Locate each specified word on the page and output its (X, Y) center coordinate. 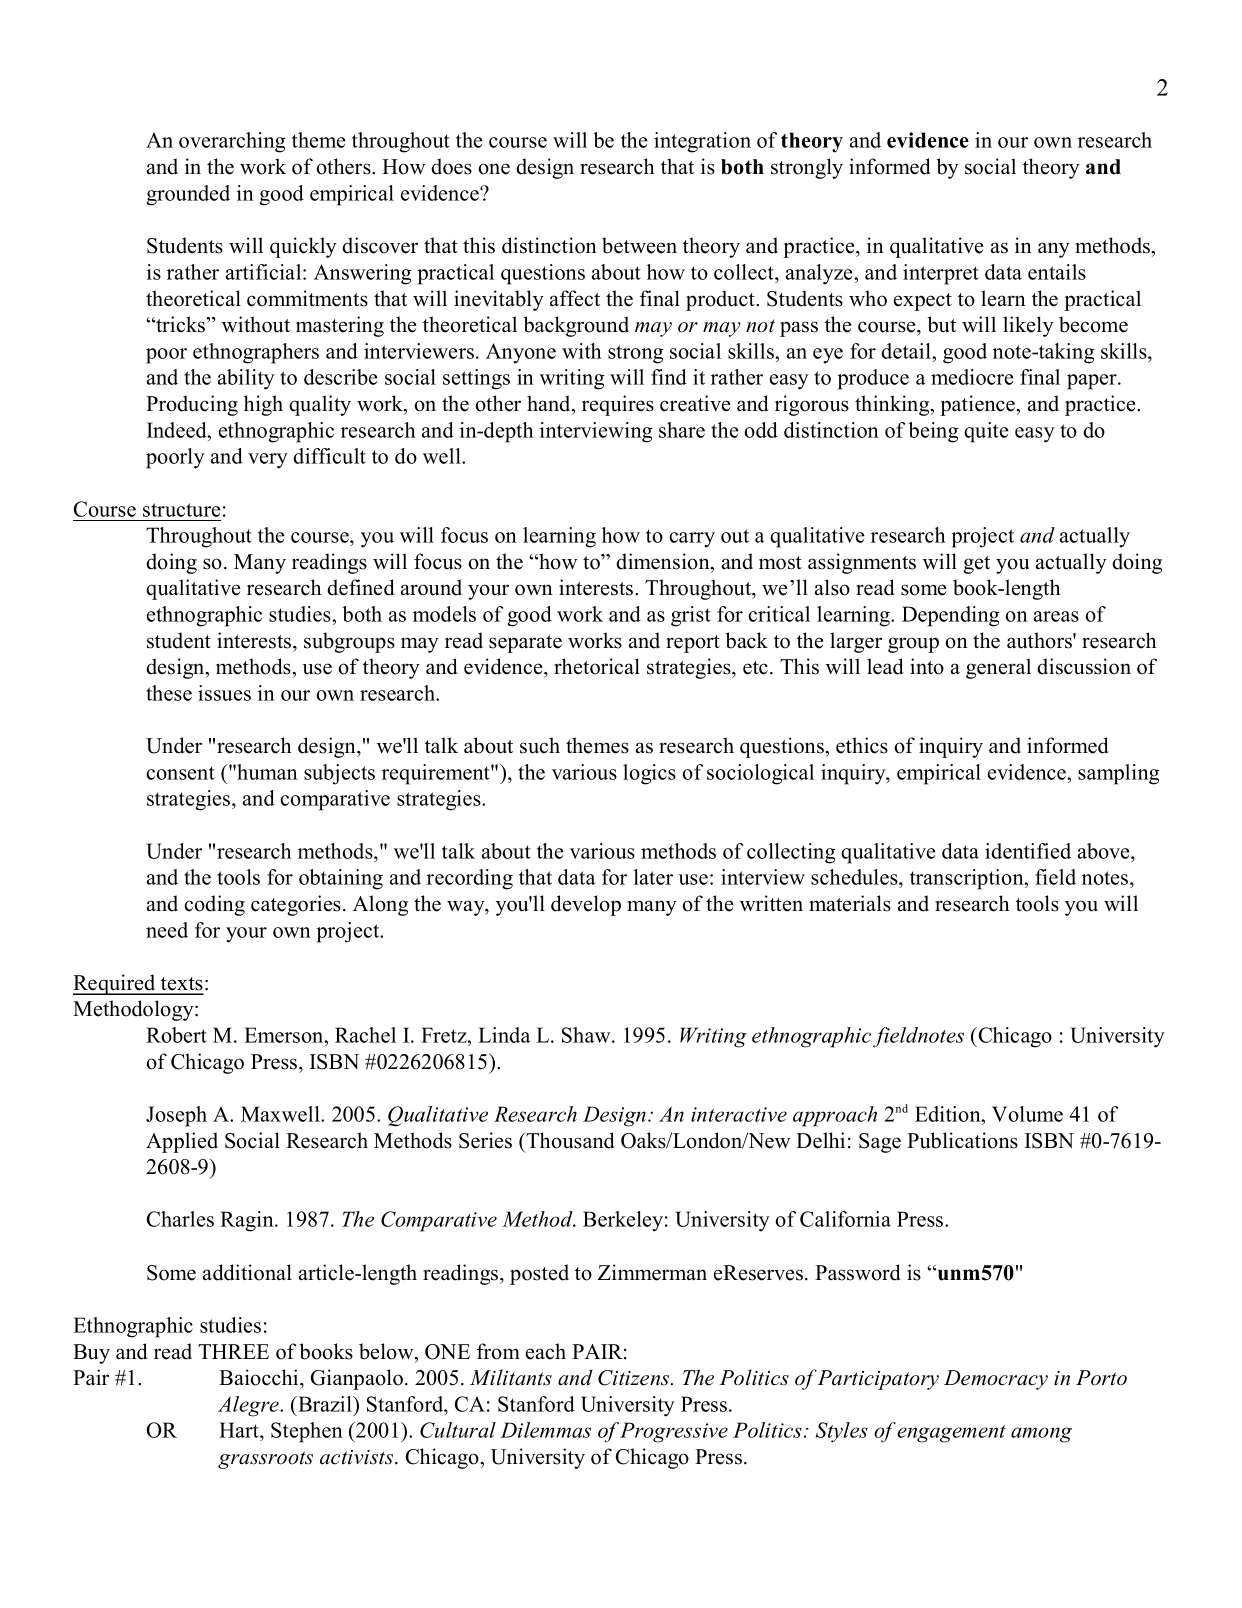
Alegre (249, 1406)
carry (692, 540)
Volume (1027, 1114)
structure (181, 510)
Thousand (569, 1140)
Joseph (176, 1116)
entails (1057, 272)
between (639, 245)
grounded (188, 195)
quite (986, 432)
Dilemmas (545, 1430)
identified (1028, 851)
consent (180, 773)
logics (649, 774)
